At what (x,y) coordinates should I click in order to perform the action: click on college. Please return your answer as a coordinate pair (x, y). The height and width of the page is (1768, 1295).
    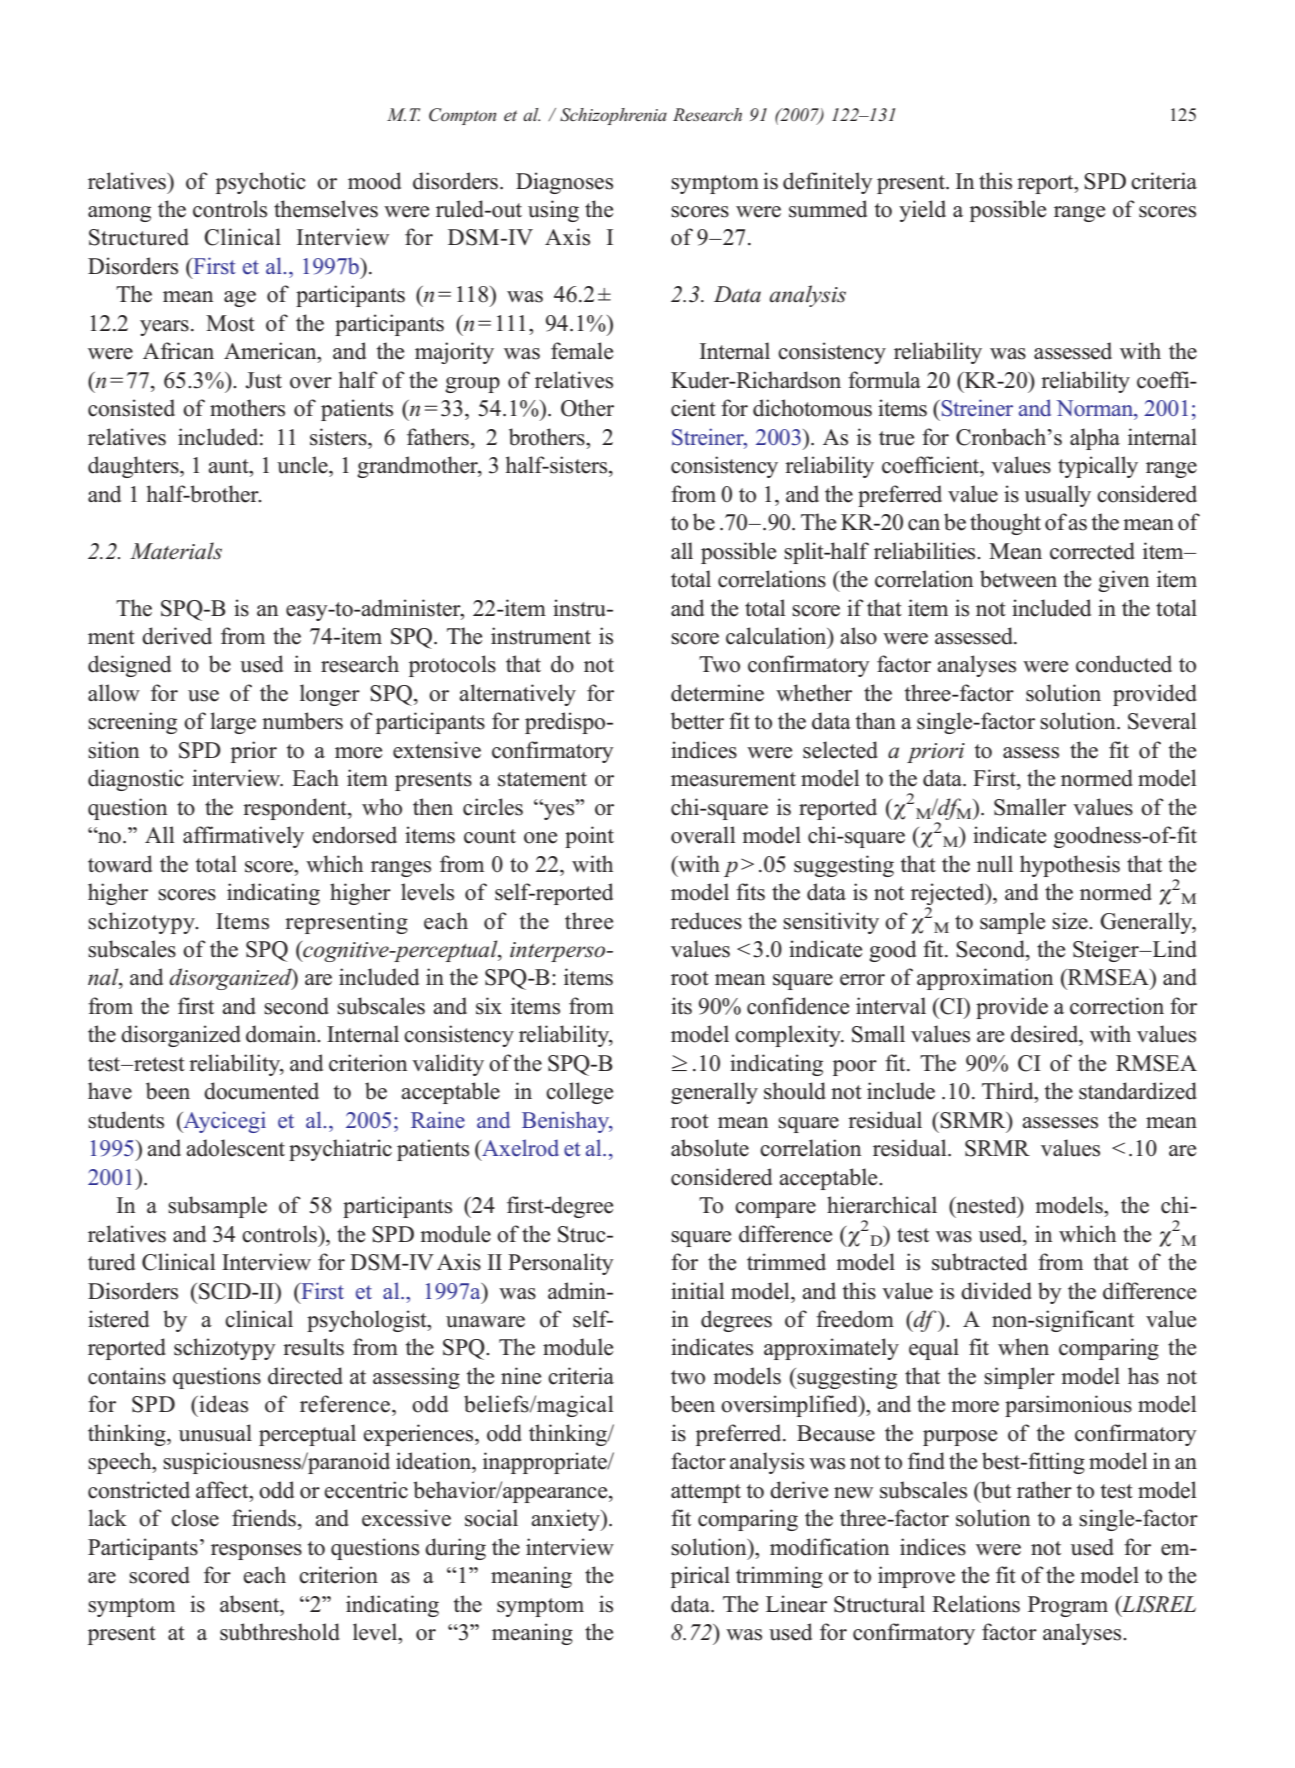
    Looking at the image, I should click on (579, 1093).
